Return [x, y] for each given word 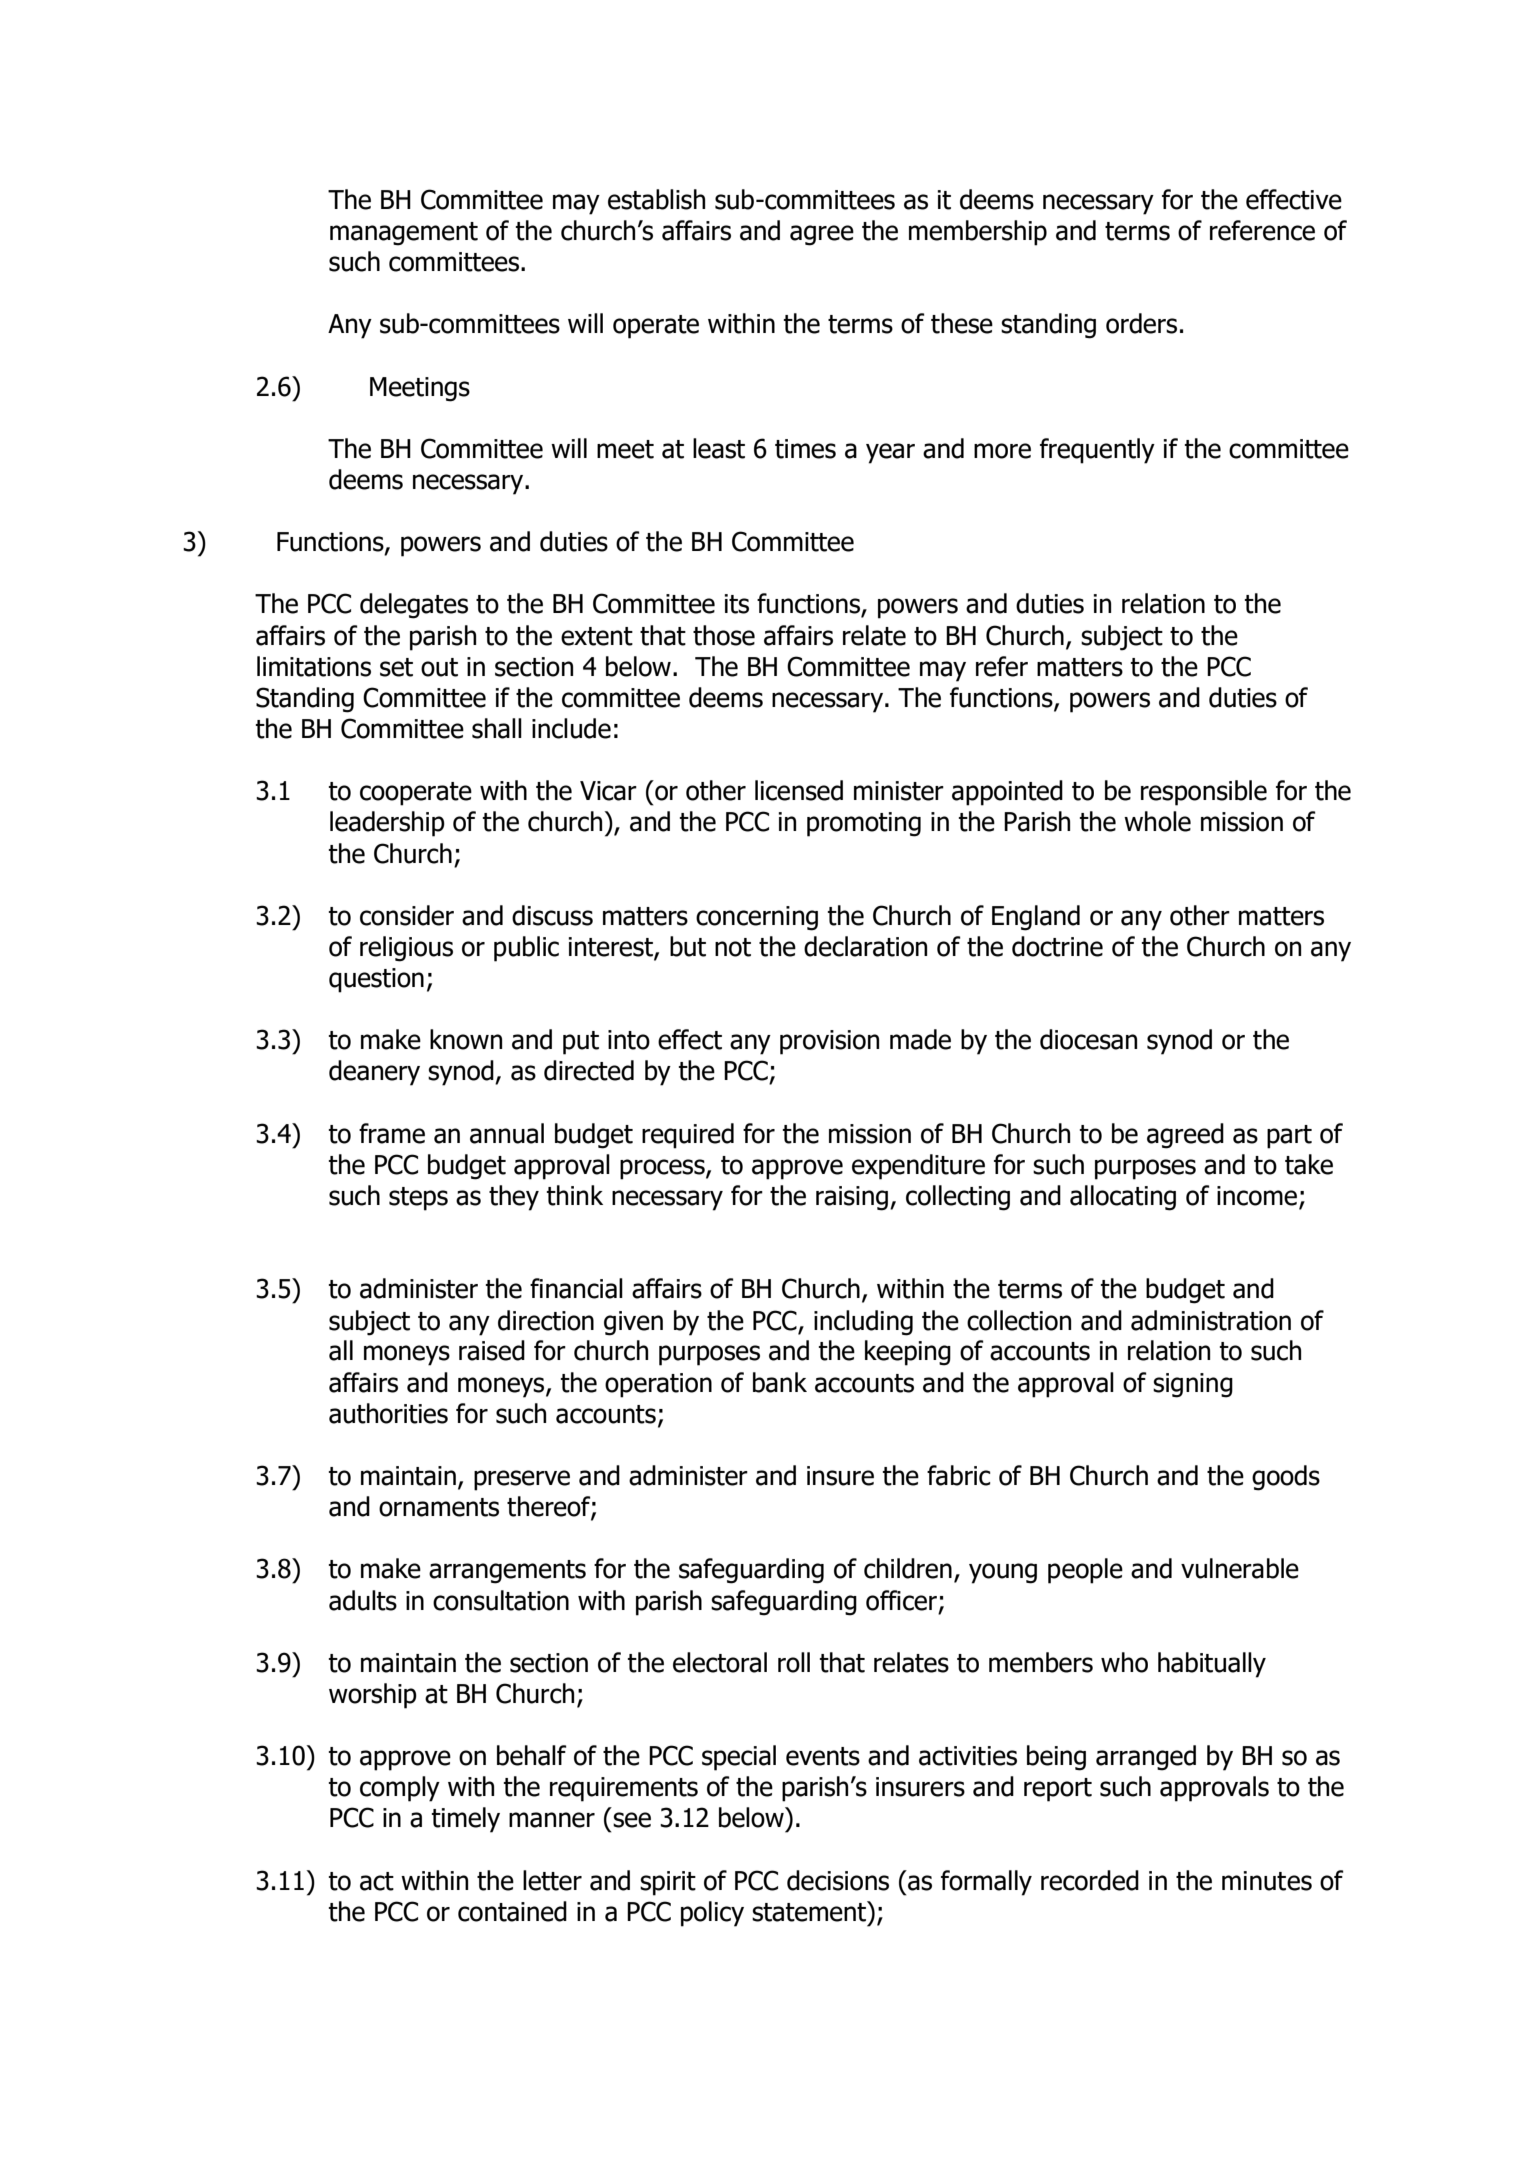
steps [418, 1199]
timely [465, 1820]
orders [1141, 323]
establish [656, 199]
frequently [1097, 451]
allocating [1123, 1198]
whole [1157, 821]
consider [407, 915]
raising [852, 1198]
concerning [757, 918]
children [908, 1568]
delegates [414, 606]
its [736, 604]
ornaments [439, 1507]
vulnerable [1240, 1568]
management [404, 234]
